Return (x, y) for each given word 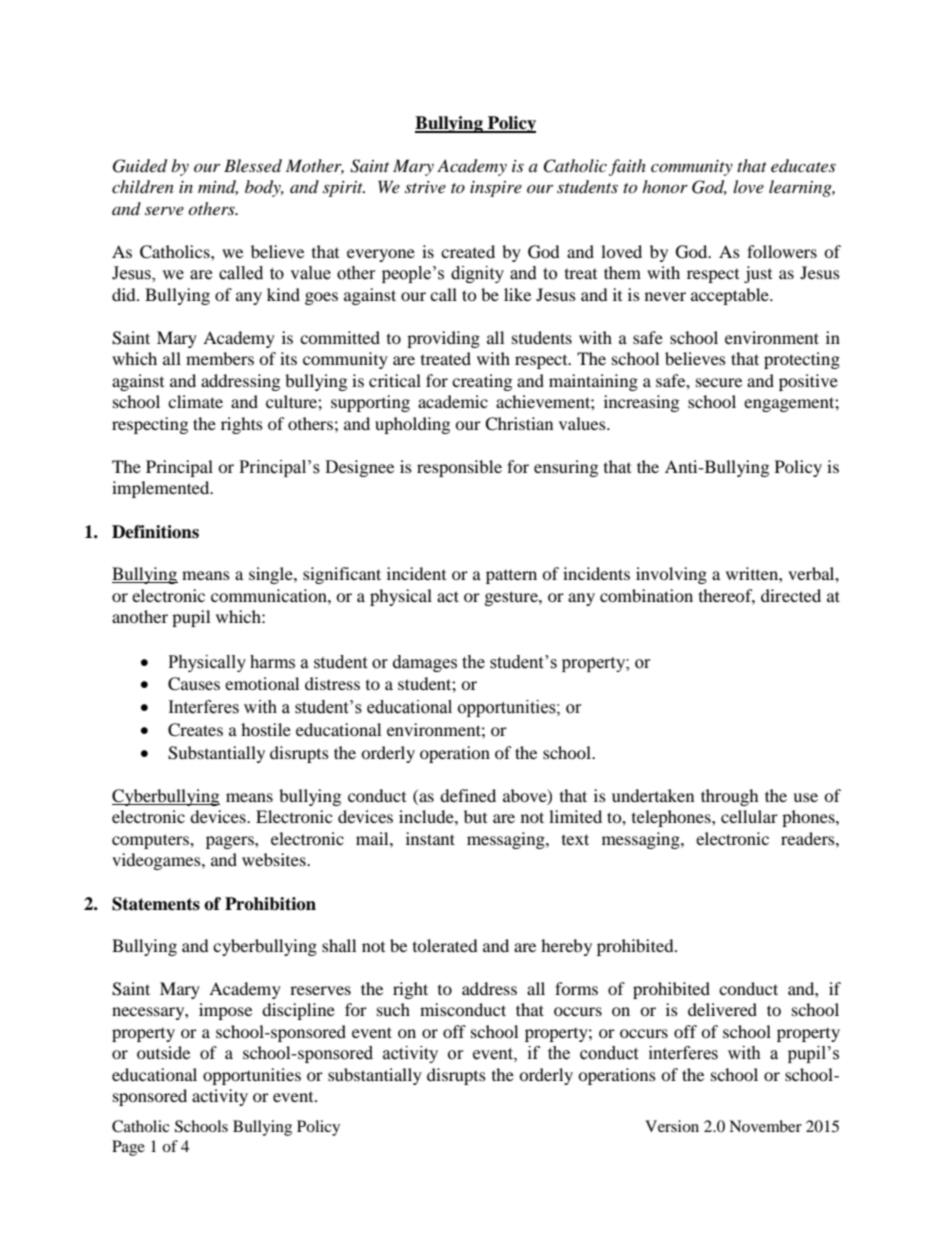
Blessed (253, 165)
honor (665, 186)
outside (163, 1052)
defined (468, 795)
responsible (459, 468)
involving (671, 575)
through (730, 797)
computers (151, 841)
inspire (496, 189)
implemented (162, 489)
